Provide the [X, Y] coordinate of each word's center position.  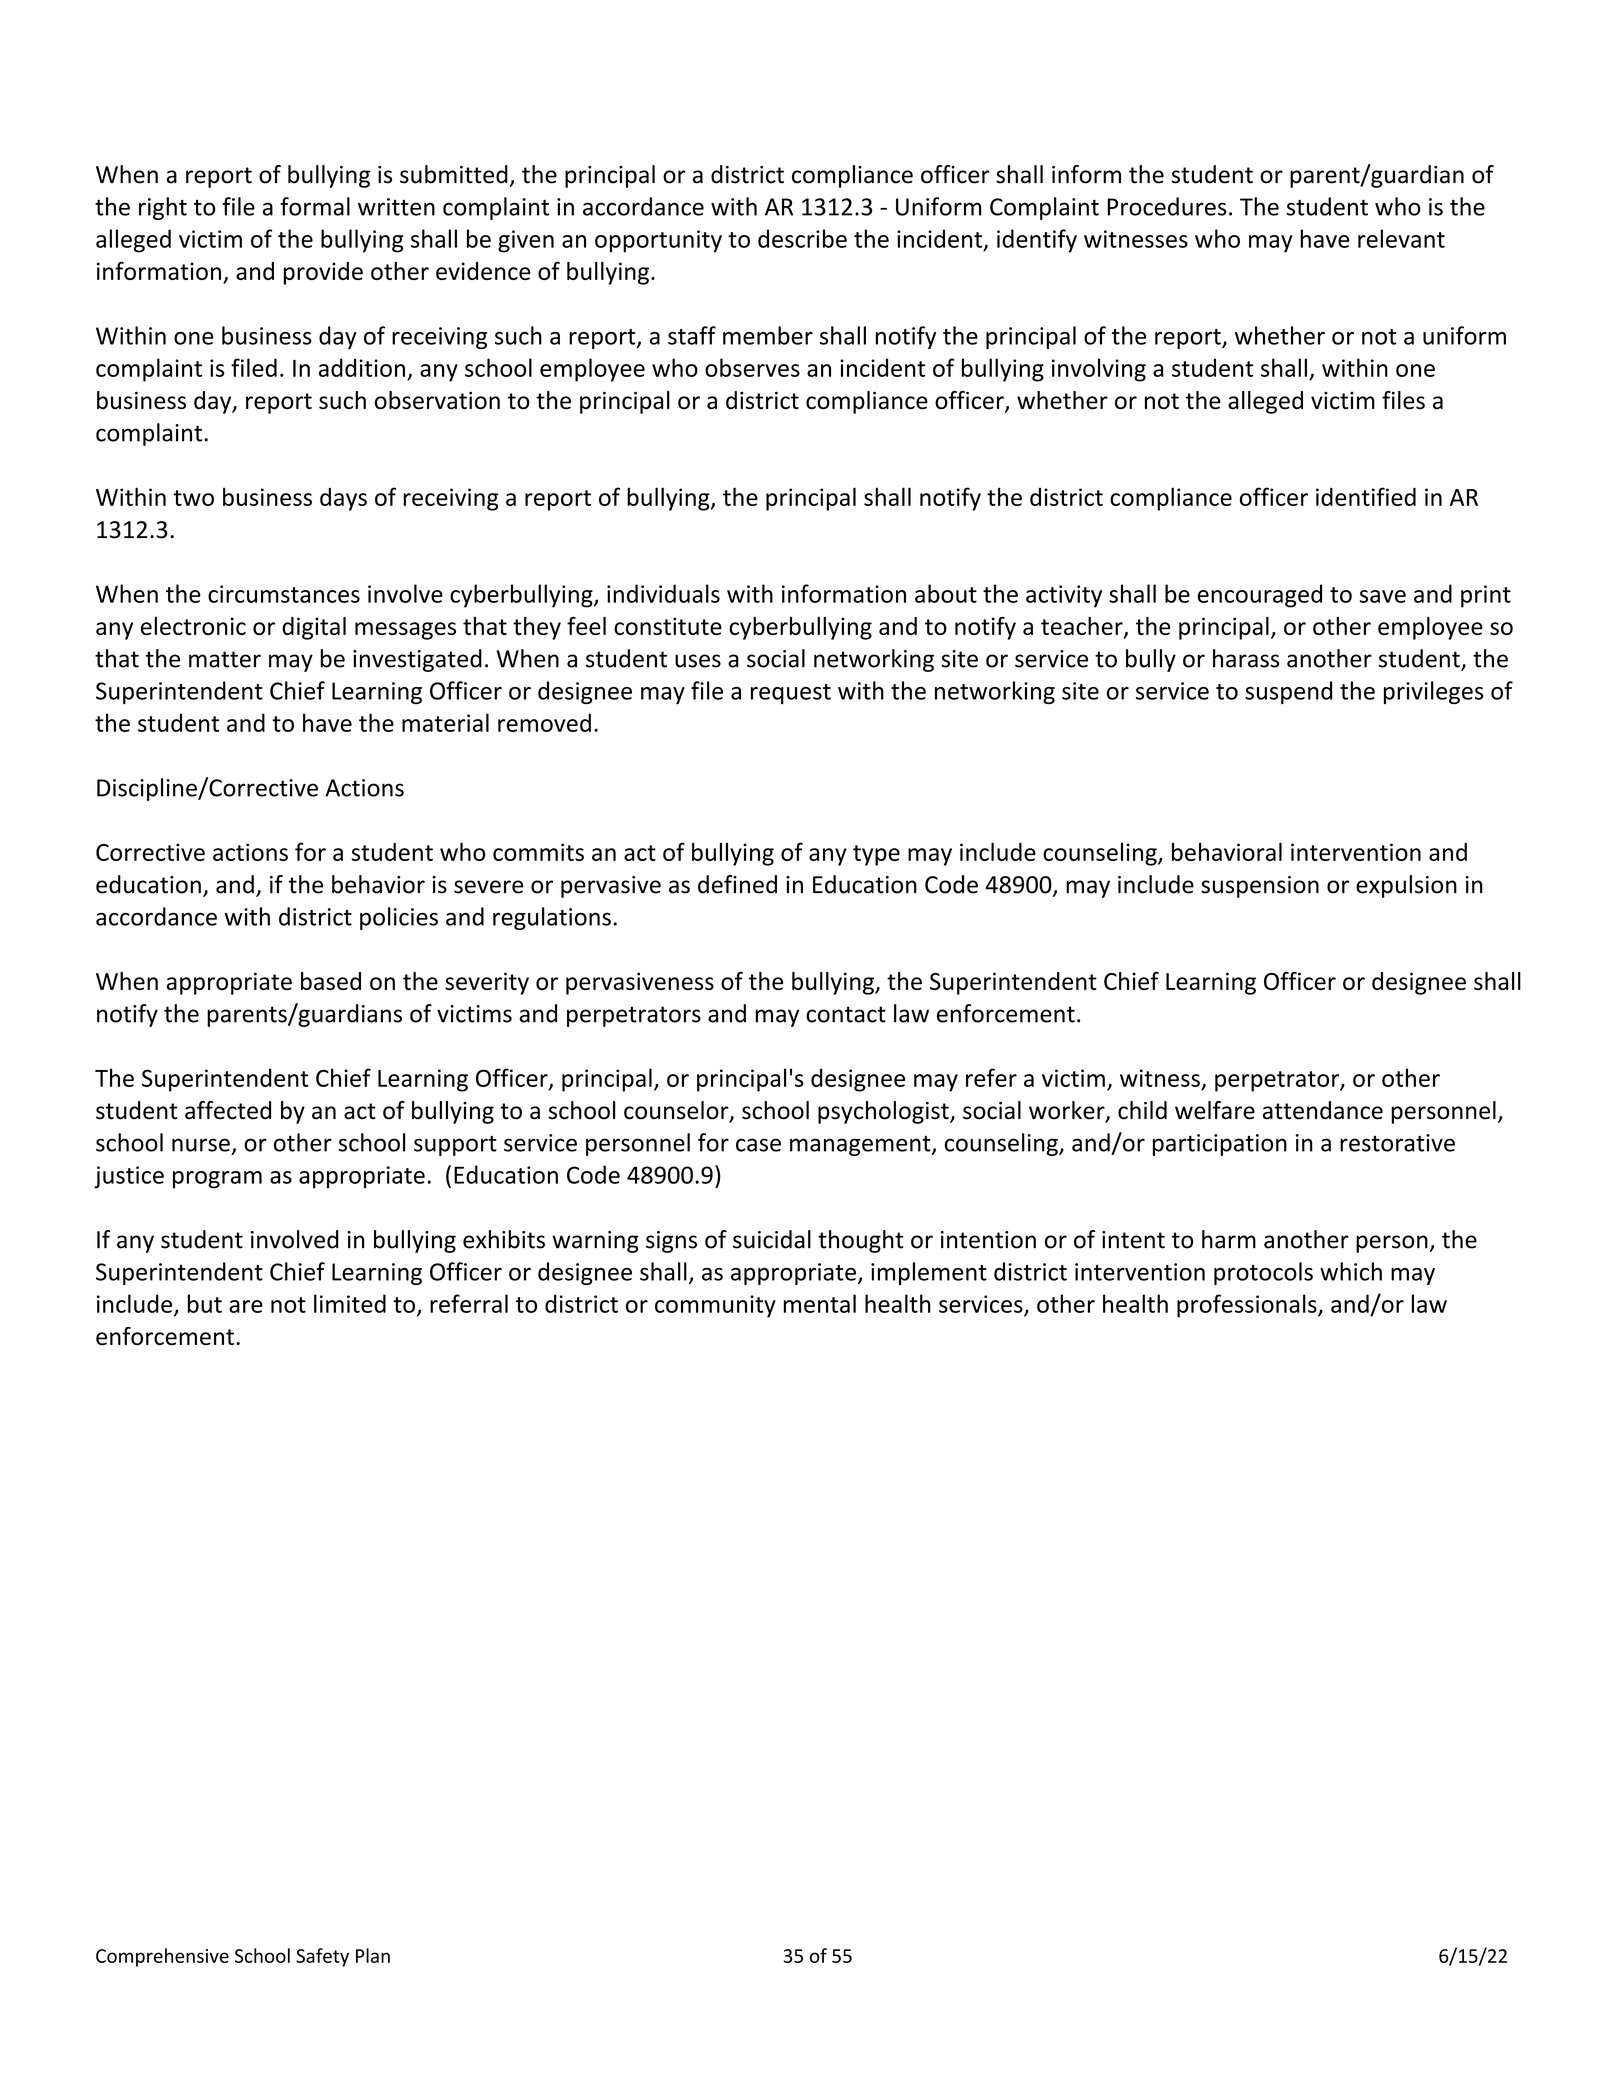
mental [819, 1303]
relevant [1401, 238]
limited [350, 1303]
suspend [1288, 692]
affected [228, 1110]
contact [846, 1014]
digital [314, 628]
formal [315, 206]
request [791, 694]
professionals [1248, 1306]
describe [802, 238]
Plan [373, 1955]
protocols [1263, 1273]
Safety [322, 1957]
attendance [1323, 1110]
